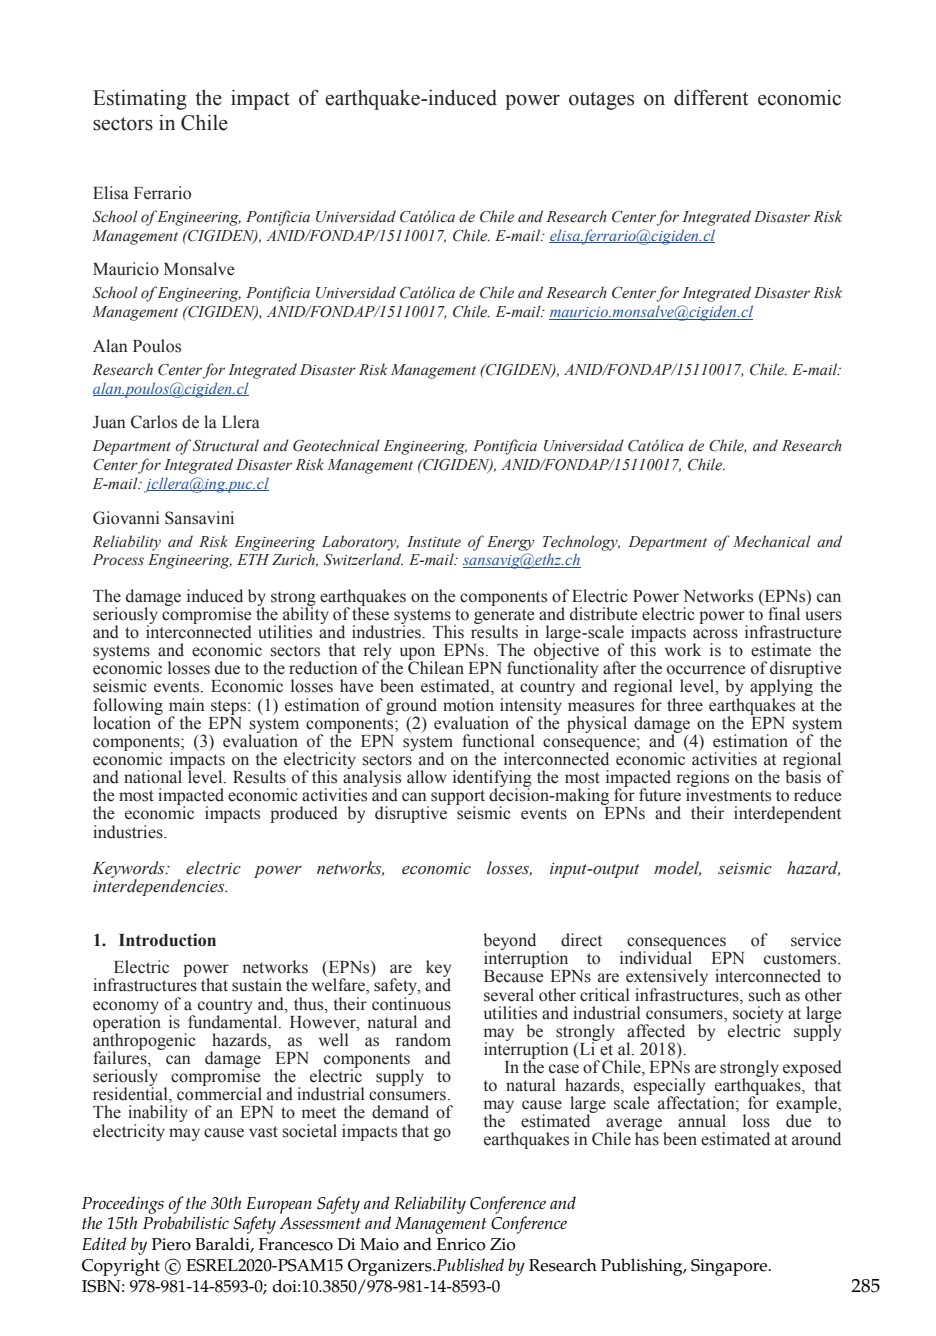  I want to click on Estimating, so click(140, 99).
